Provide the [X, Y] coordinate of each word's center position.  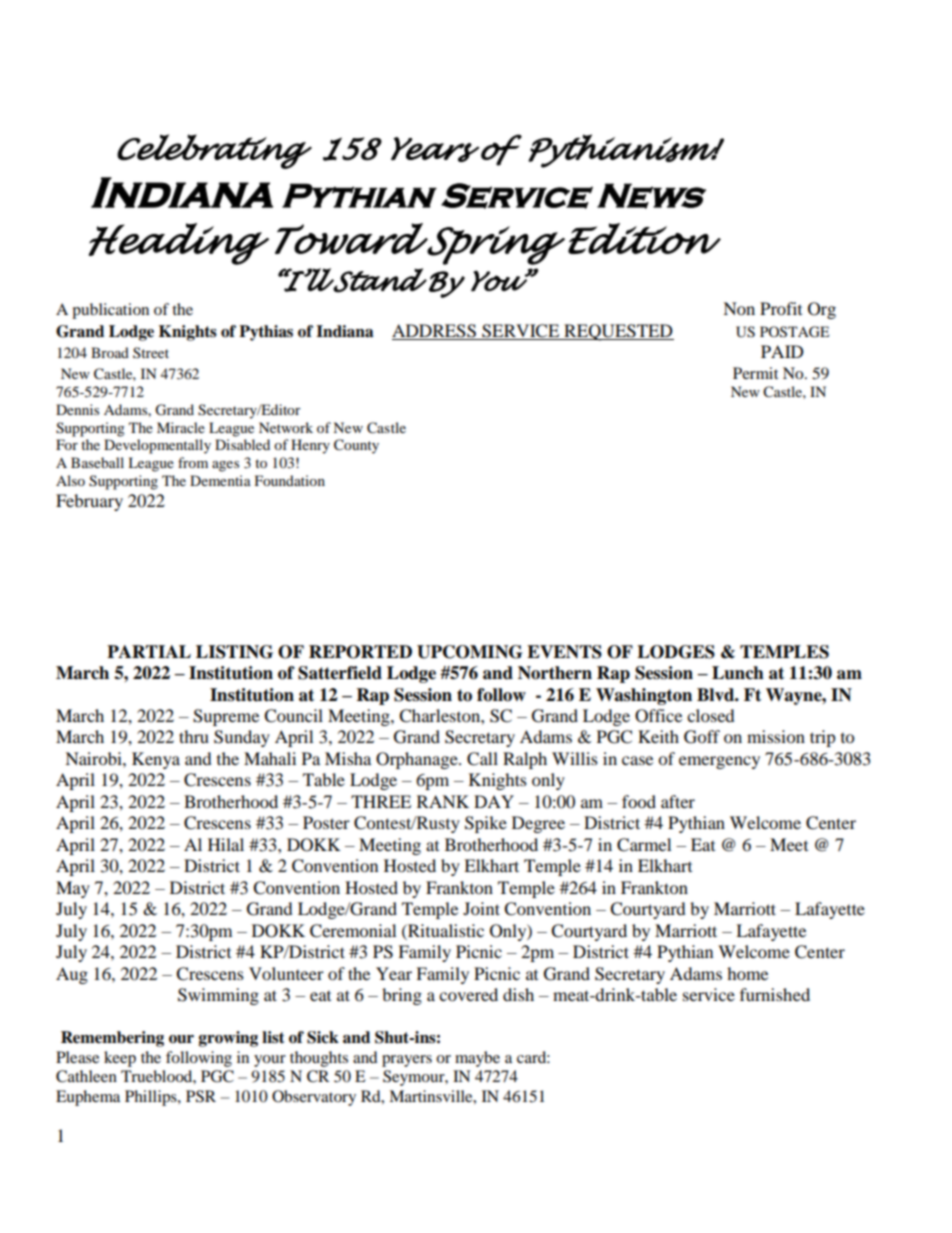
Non [739, 308]
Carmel [644, 845]
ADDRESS [435, 332]
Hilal [226, 844]
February [89, 502]
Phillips [152, 1098]
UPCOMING [469, 652]
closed [711, 715]
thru [194, 736]
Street [151, 352]
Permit [755, 373]
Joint [481, 908]
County [356, 446]
